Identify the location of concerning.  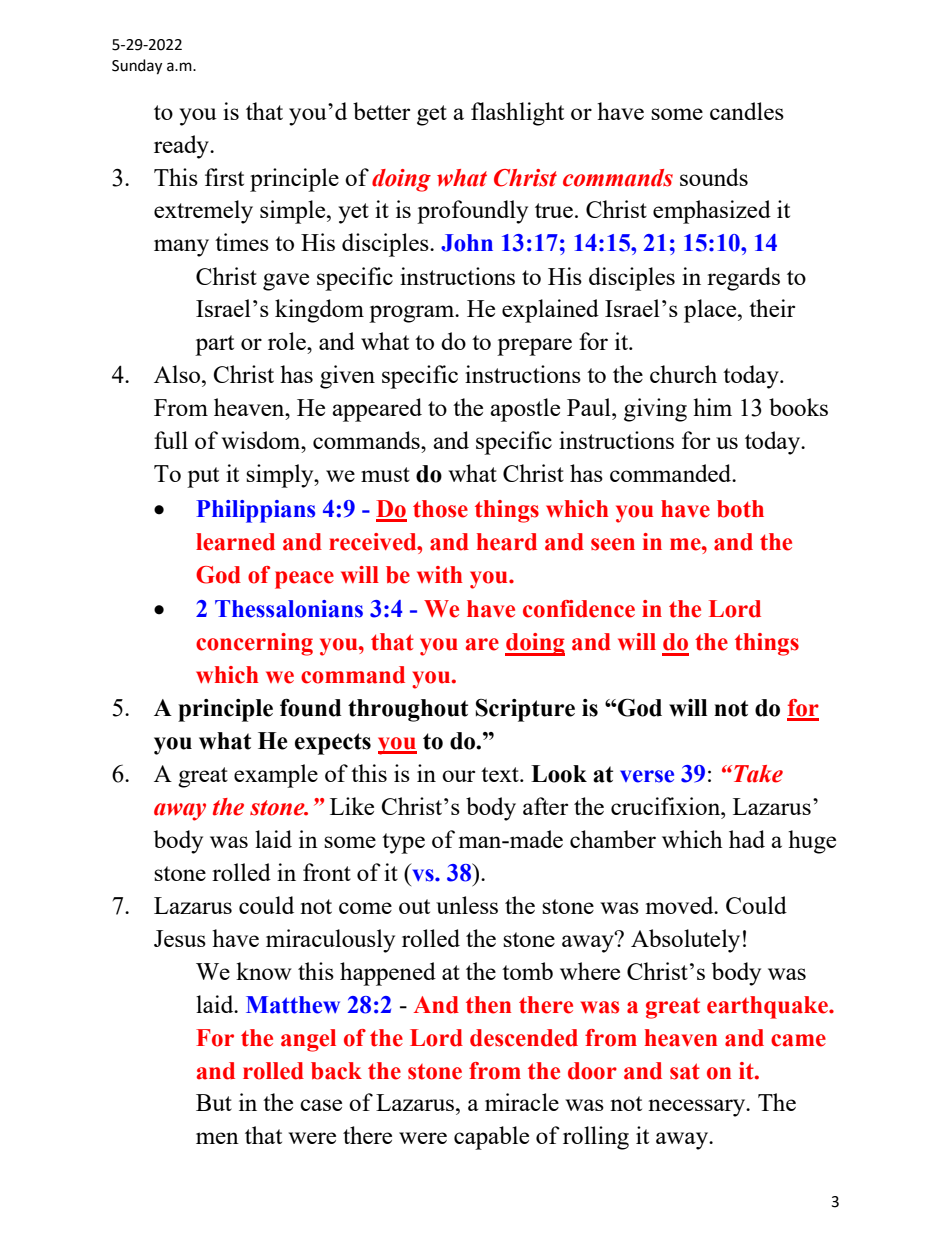
(254, 644).
